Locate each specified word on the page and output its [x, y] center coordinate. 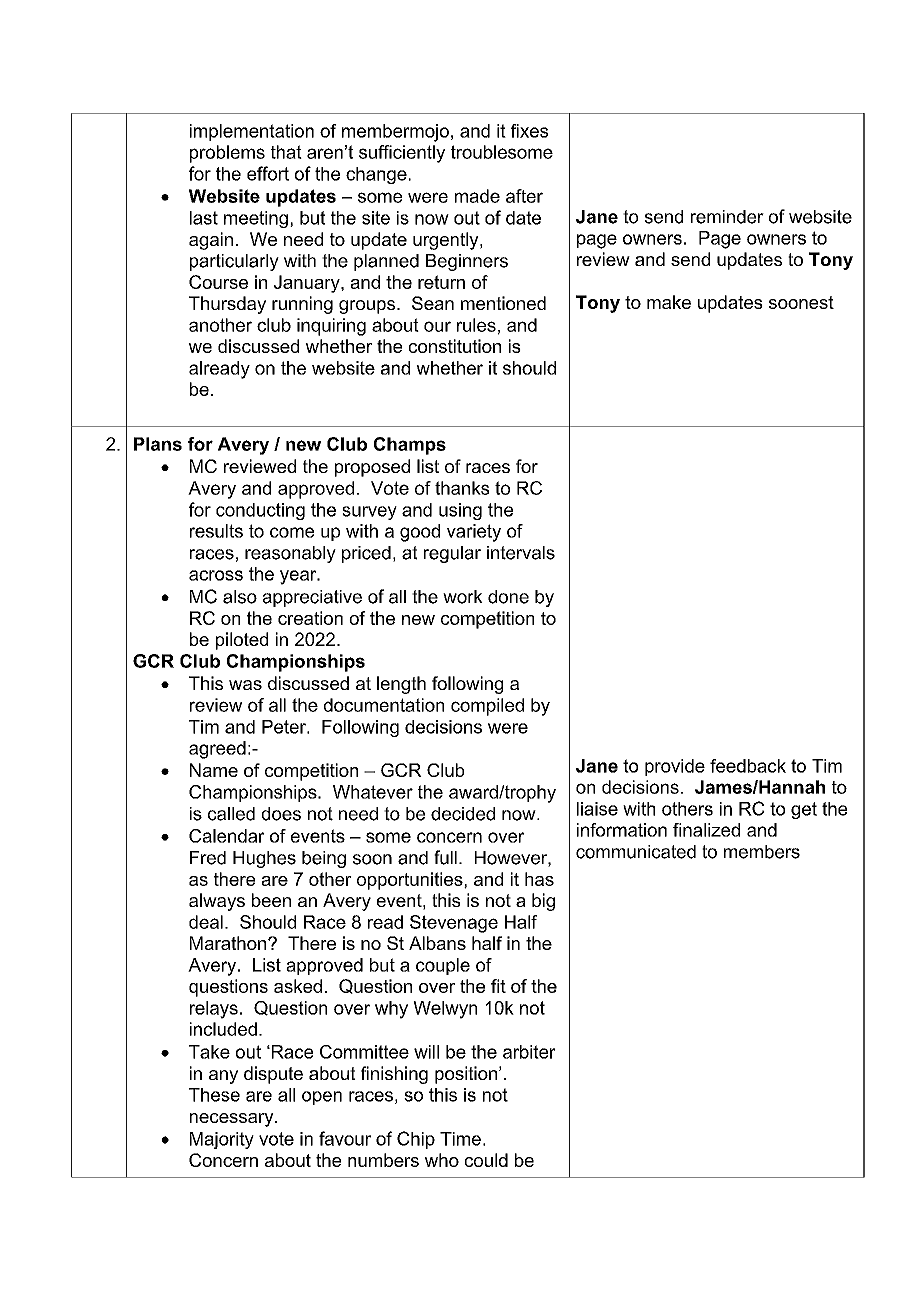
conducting [260, 511]
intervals [521, 553]
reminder [727, 217]
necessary [233, 1120]
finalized [706, 830]
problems [227, 154]
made [477, 196]
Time [460, 1139]
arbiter [529, 1052]
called [231, 814]
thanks [462, 488]
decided [463, 814]
